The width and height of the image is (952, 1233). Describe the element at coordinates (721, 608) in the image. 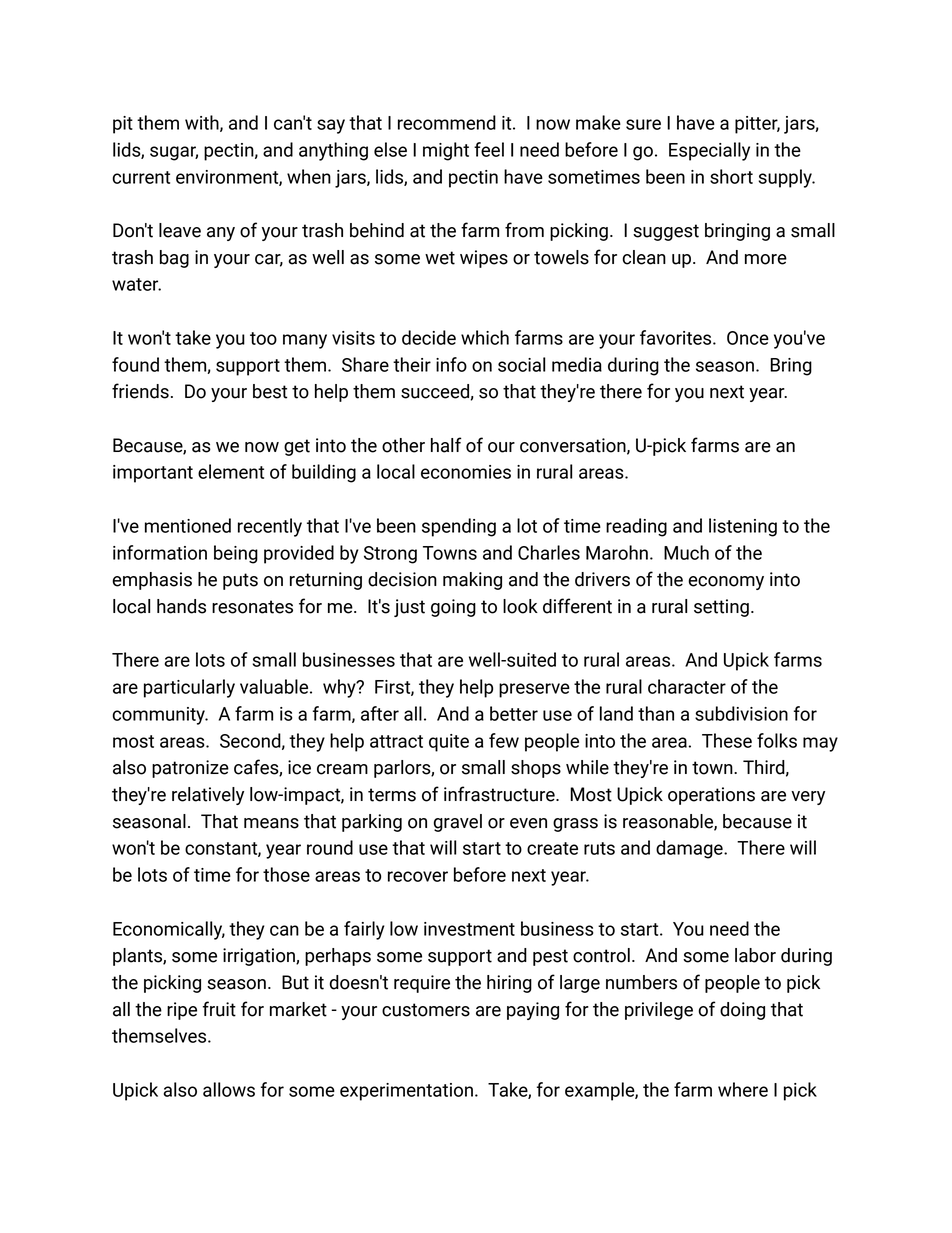

I see `setting` at that location.
